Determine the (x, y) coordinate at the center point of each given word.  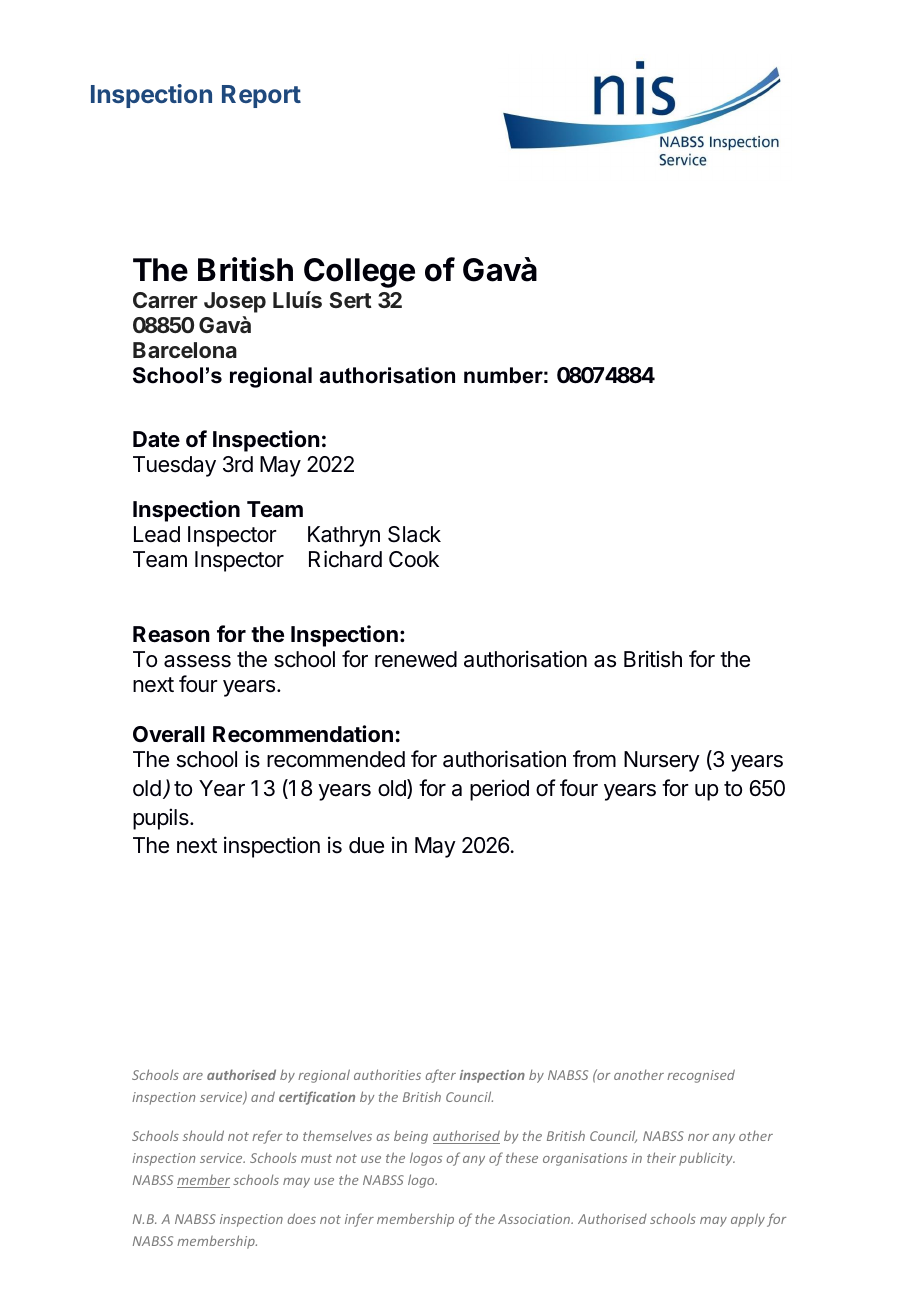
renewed (416, 659)
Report (261, 96)
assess (197, 661)
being (411, 1137)
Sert (350, 300)
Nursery (662, 761)
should (203, 1135)
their (661, 1157)
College (359, 273)
